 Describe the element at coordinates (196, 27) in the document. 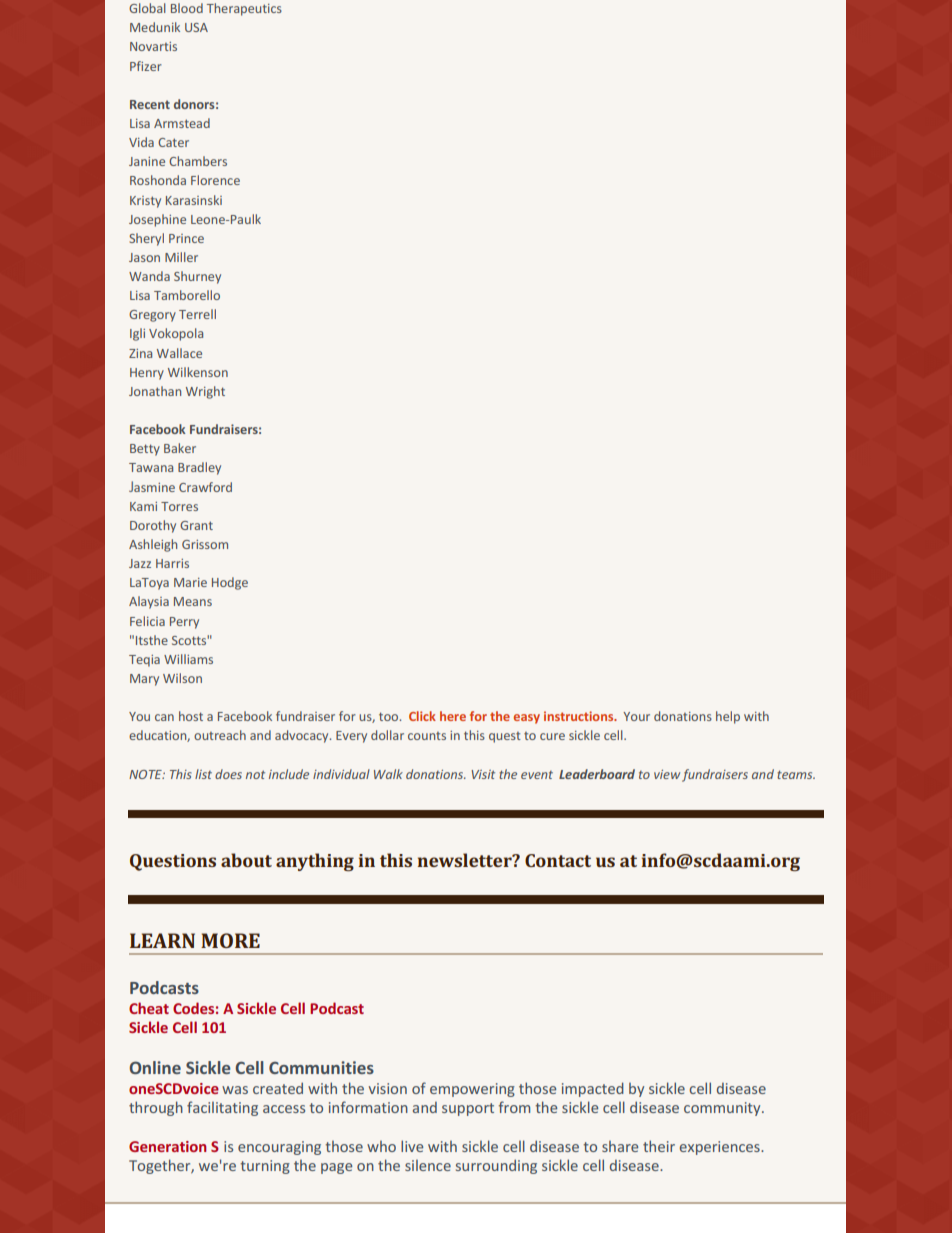

I see `USA` at that location.
